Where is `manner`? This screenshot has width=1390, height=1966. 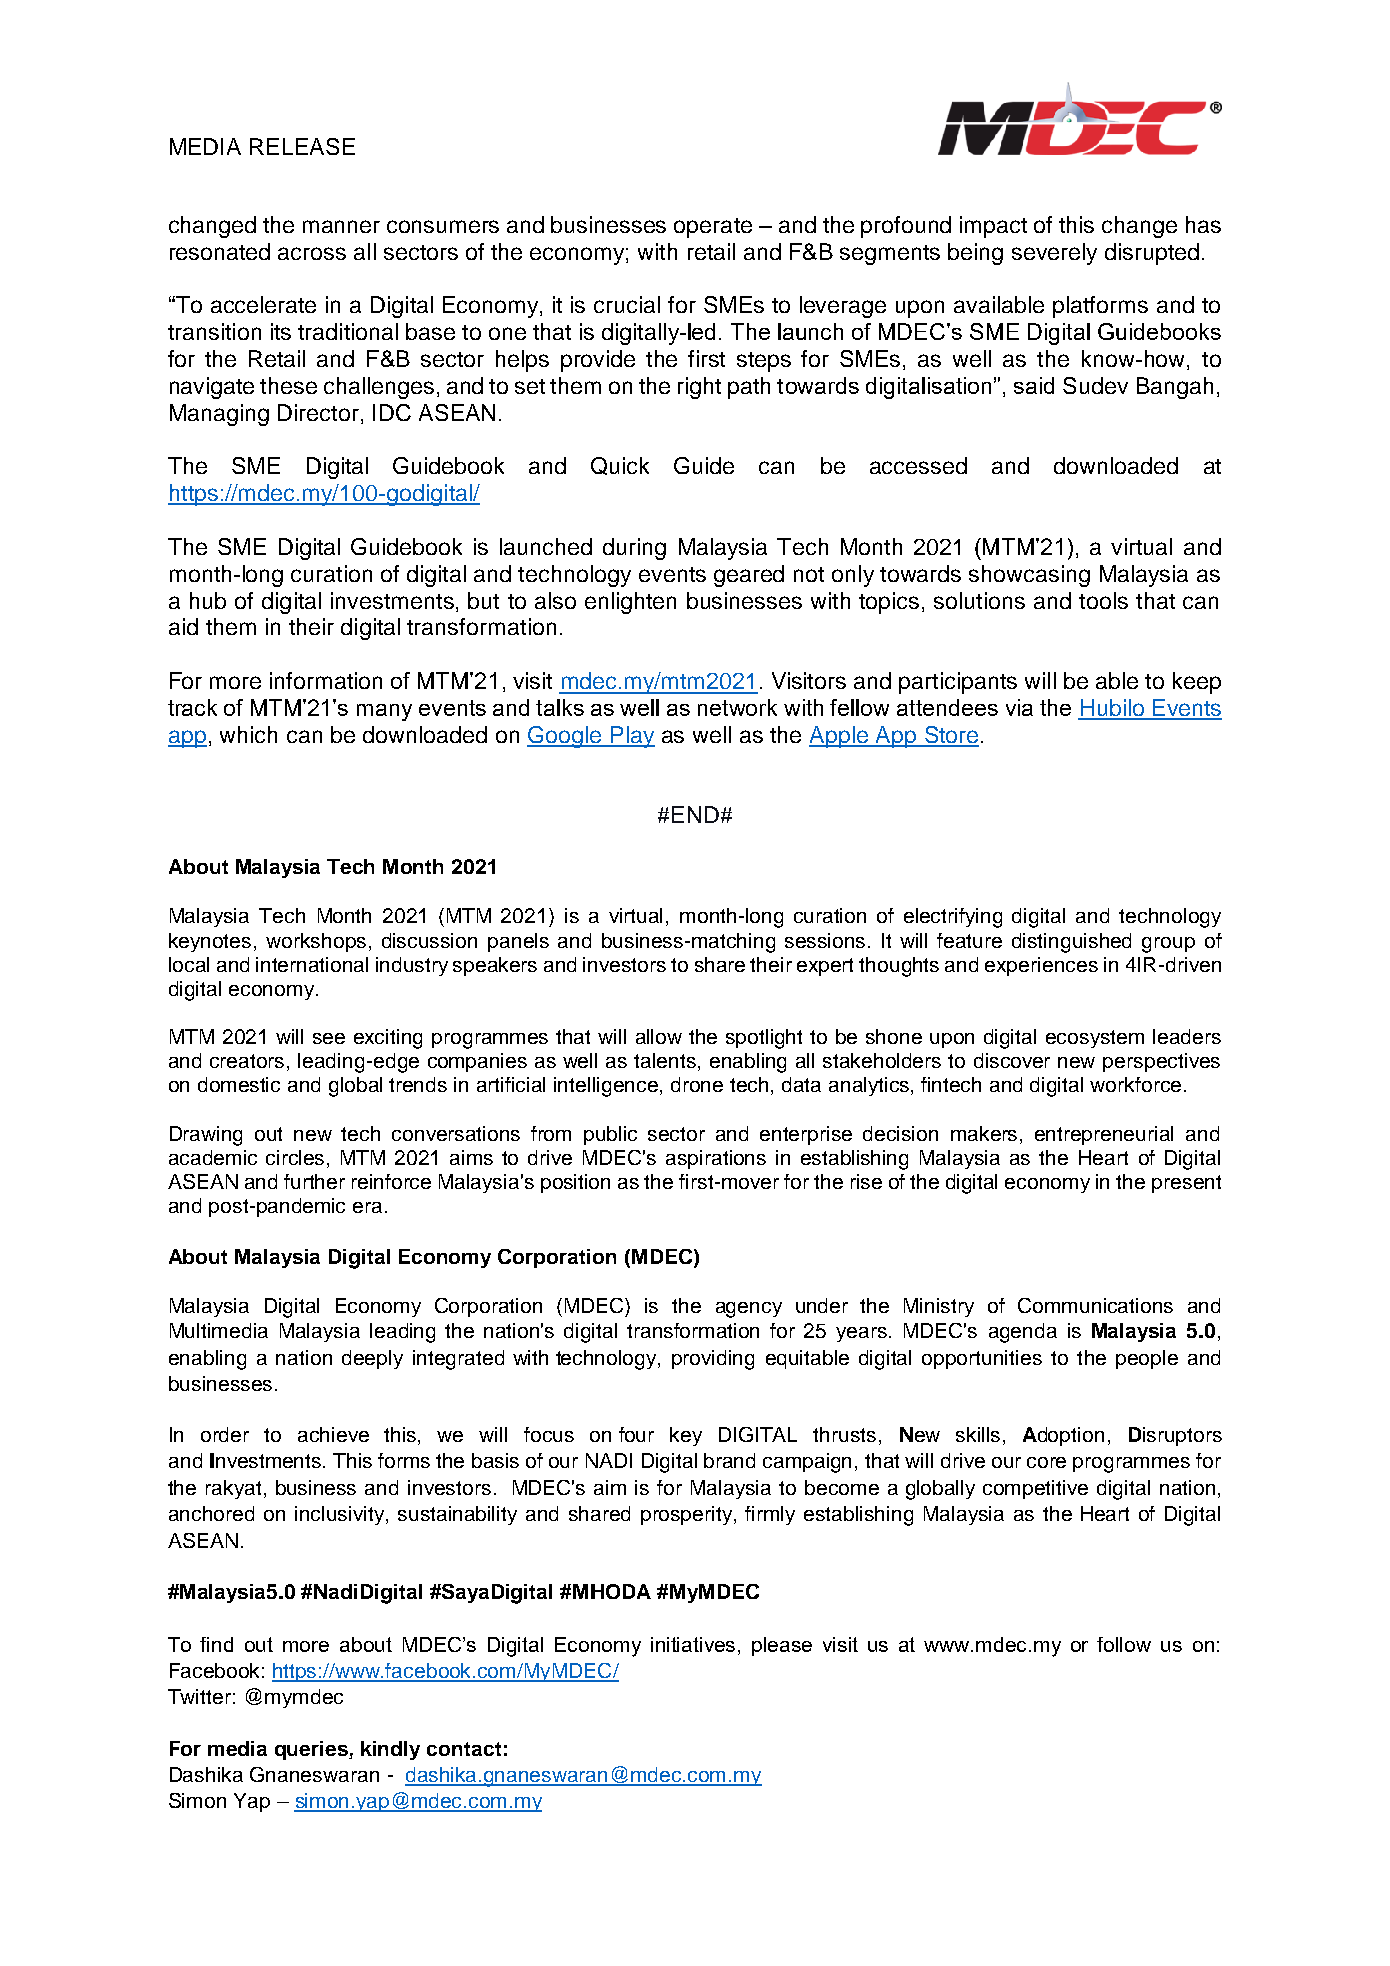
manner is located at coordinates (341, 226).
